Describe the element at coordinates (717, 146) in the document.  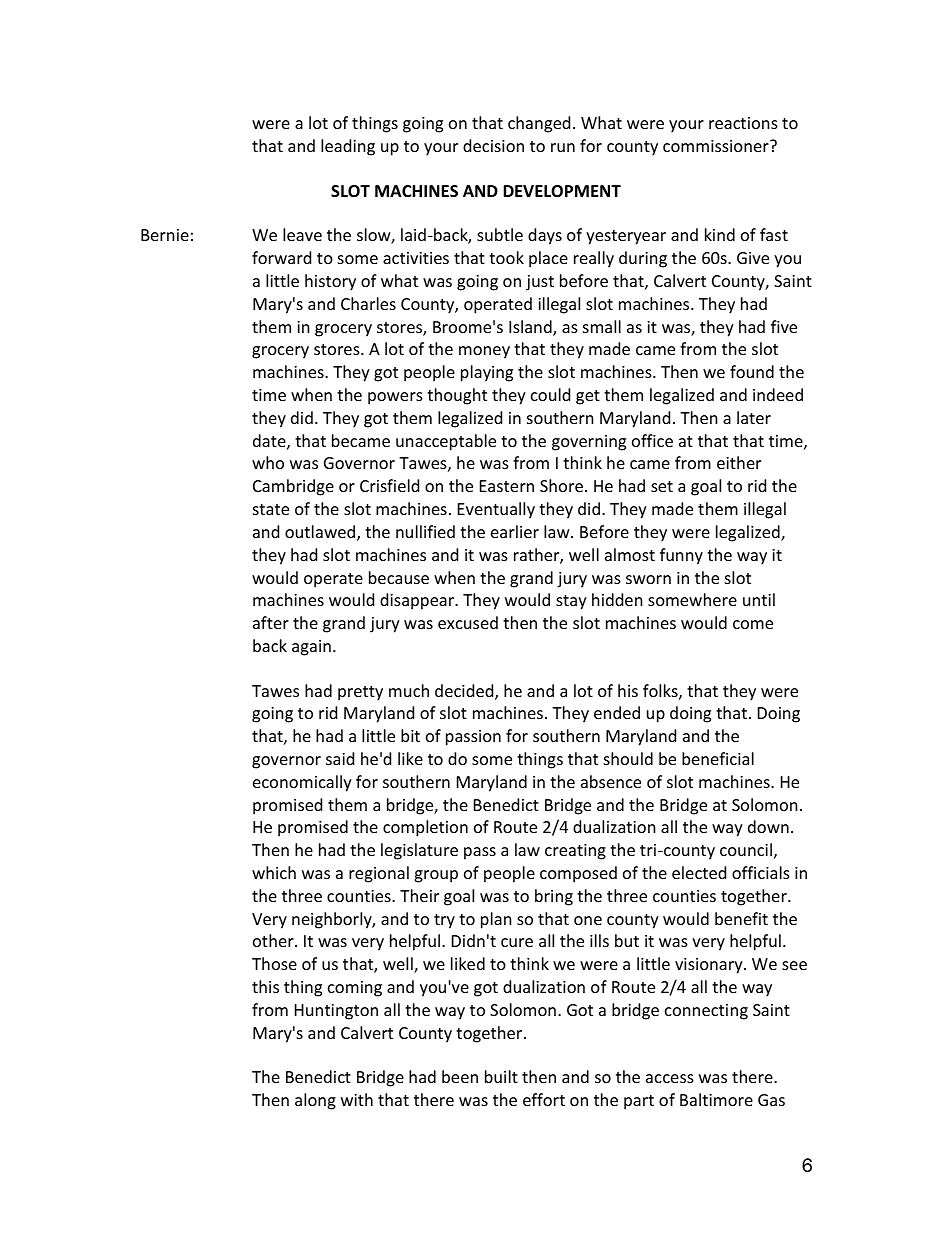
I see `commissioner` at that location.
